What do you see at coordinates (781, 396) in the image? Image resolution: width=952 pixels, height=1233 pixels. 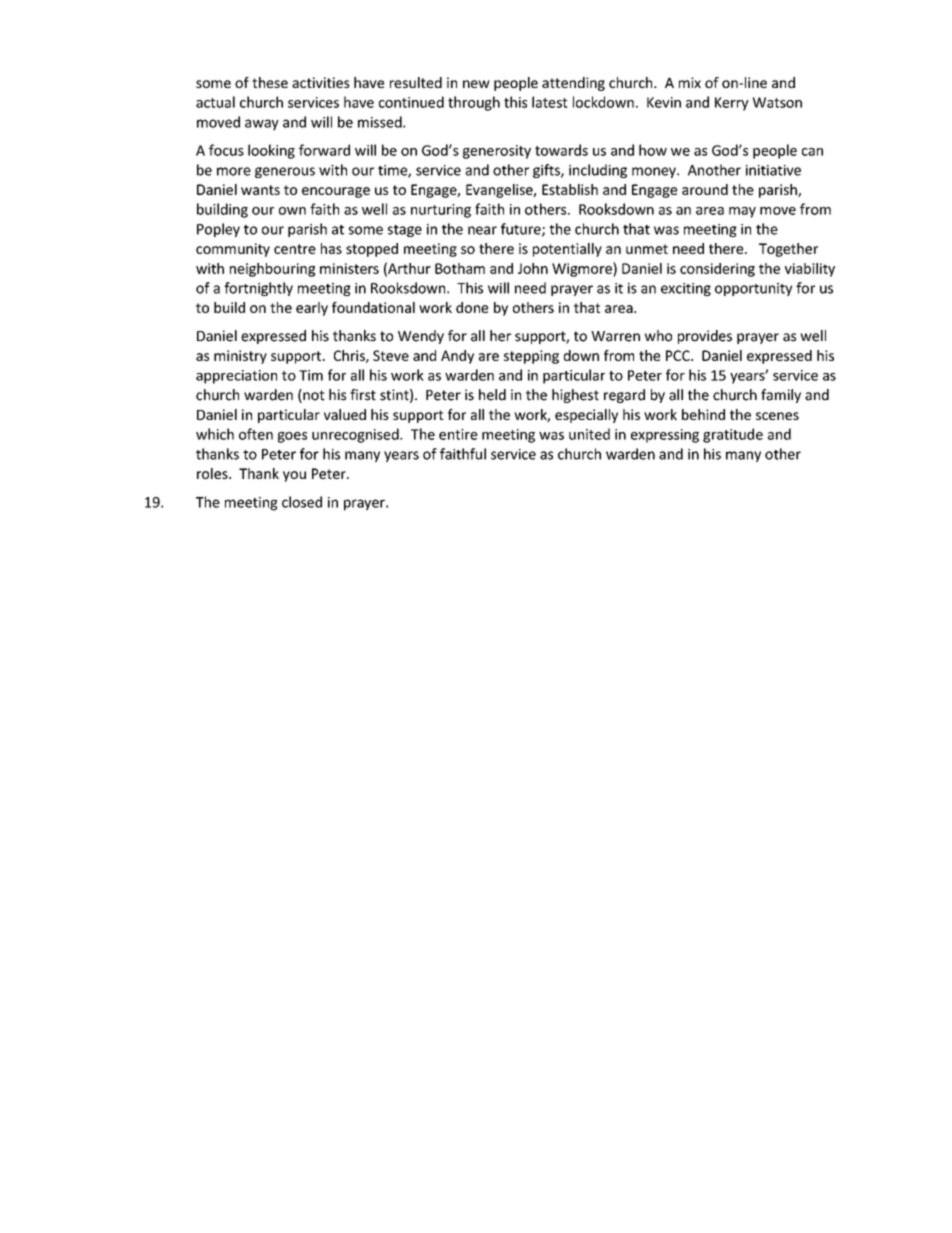 I see `family` at bounding box center [781, 396].
